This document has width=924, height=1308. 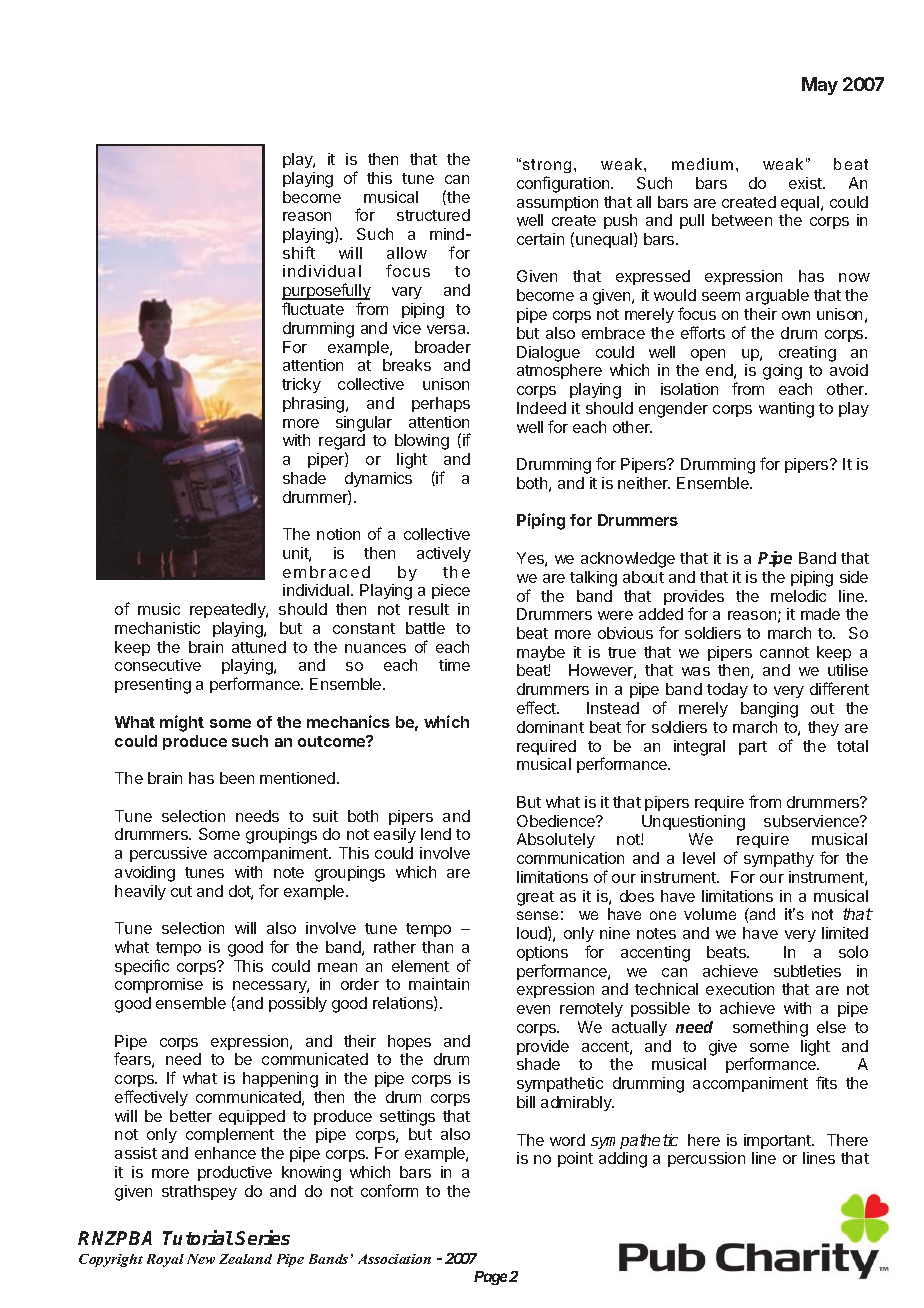 I want to click on banging, so click(x=769, y=710).
